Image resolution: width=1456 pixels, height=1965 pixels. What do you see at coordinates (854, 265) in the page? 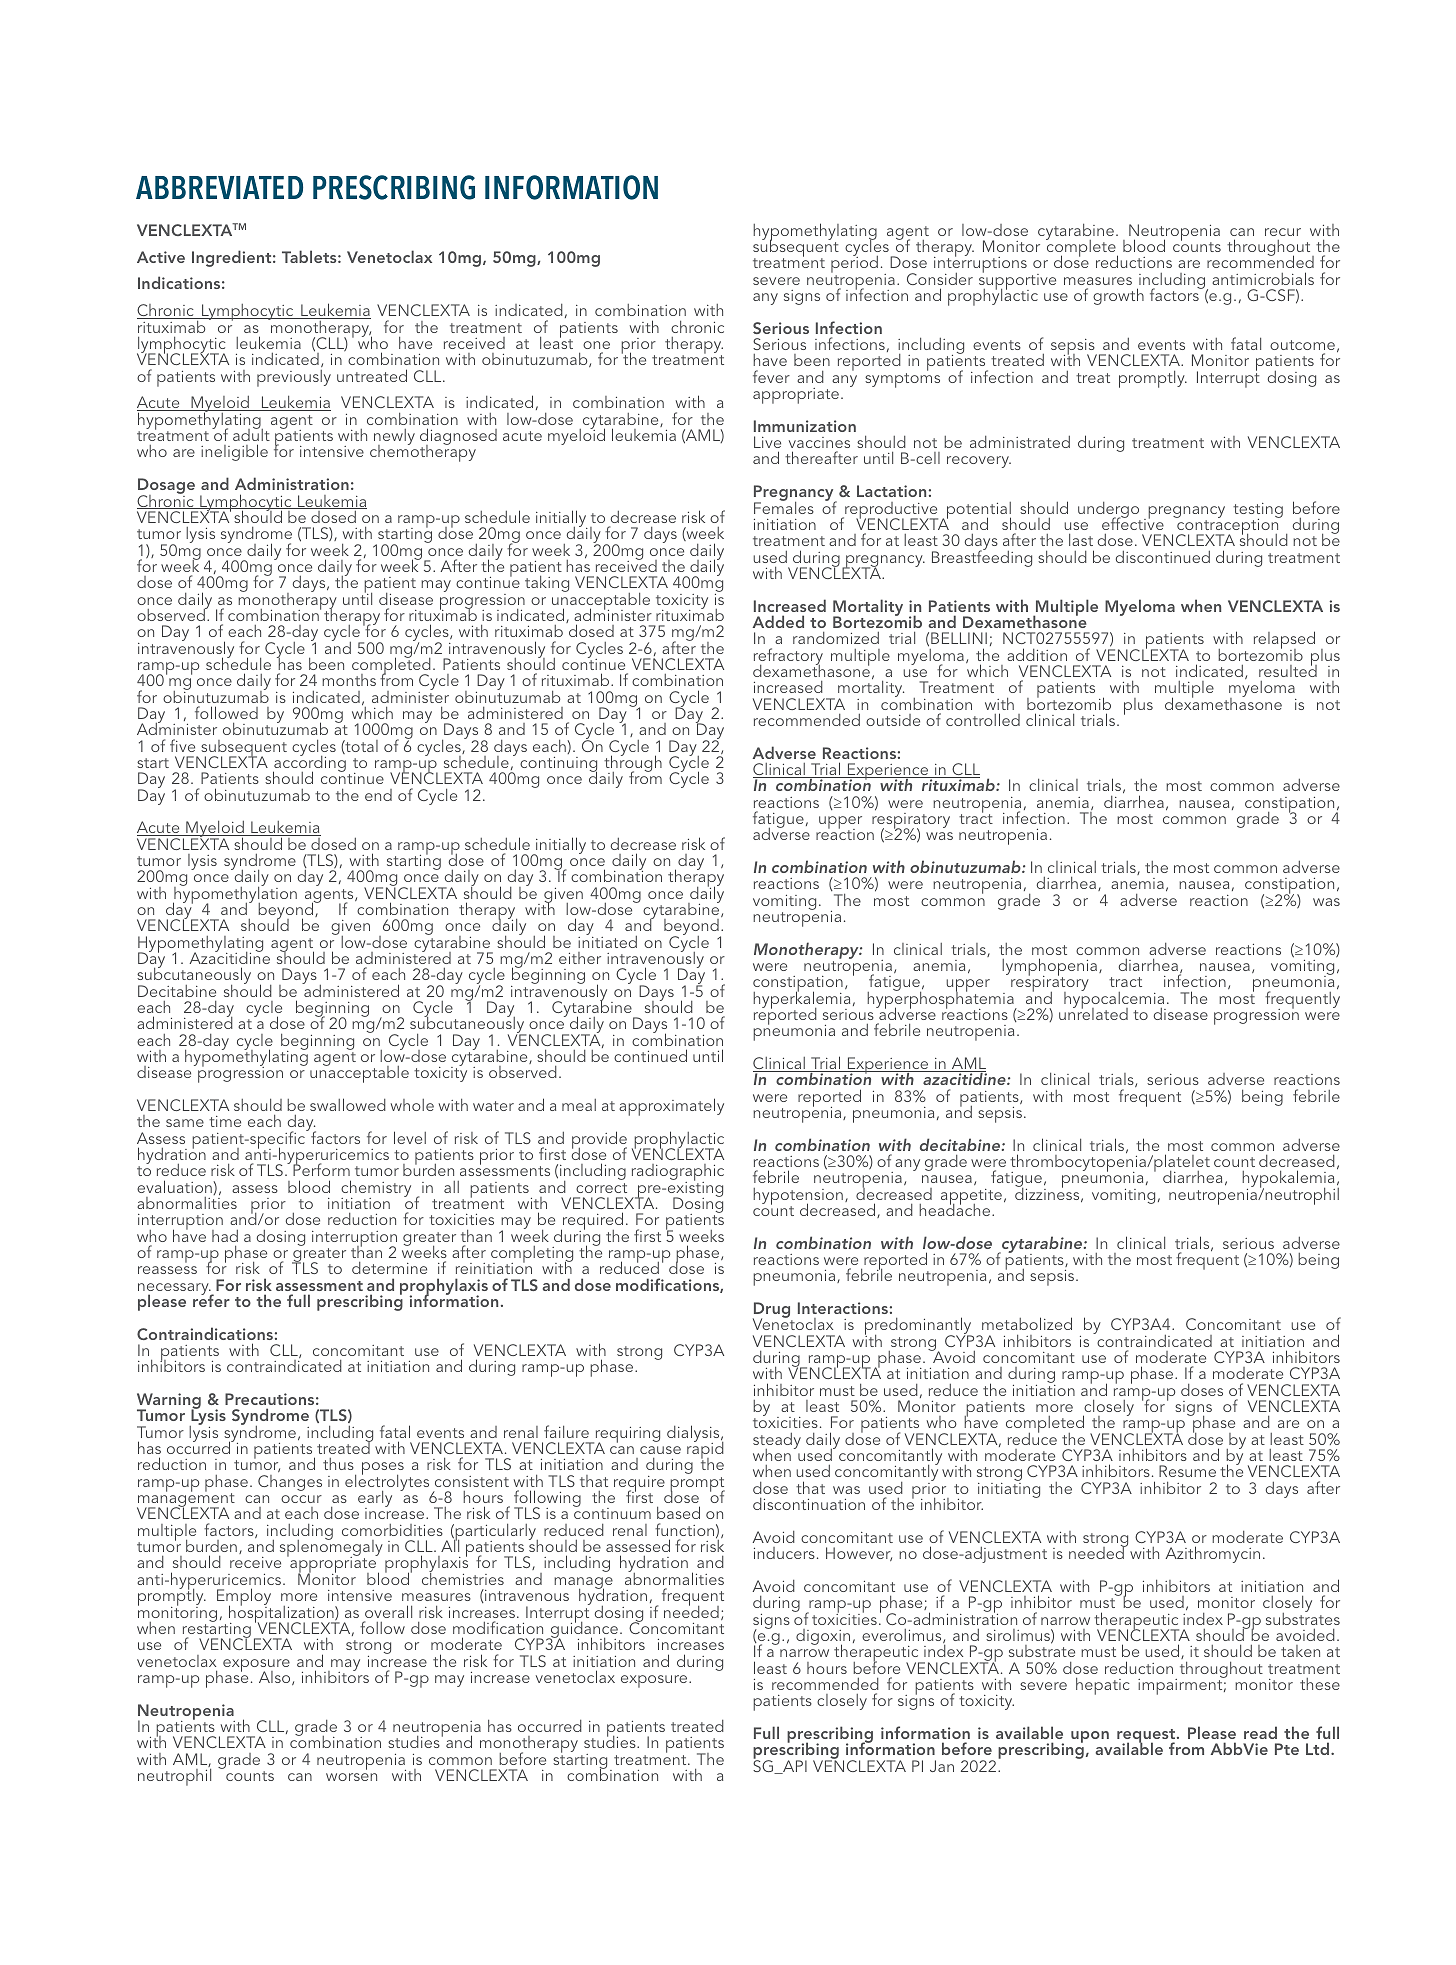
I see `period` at bounding box center [854, 265].
